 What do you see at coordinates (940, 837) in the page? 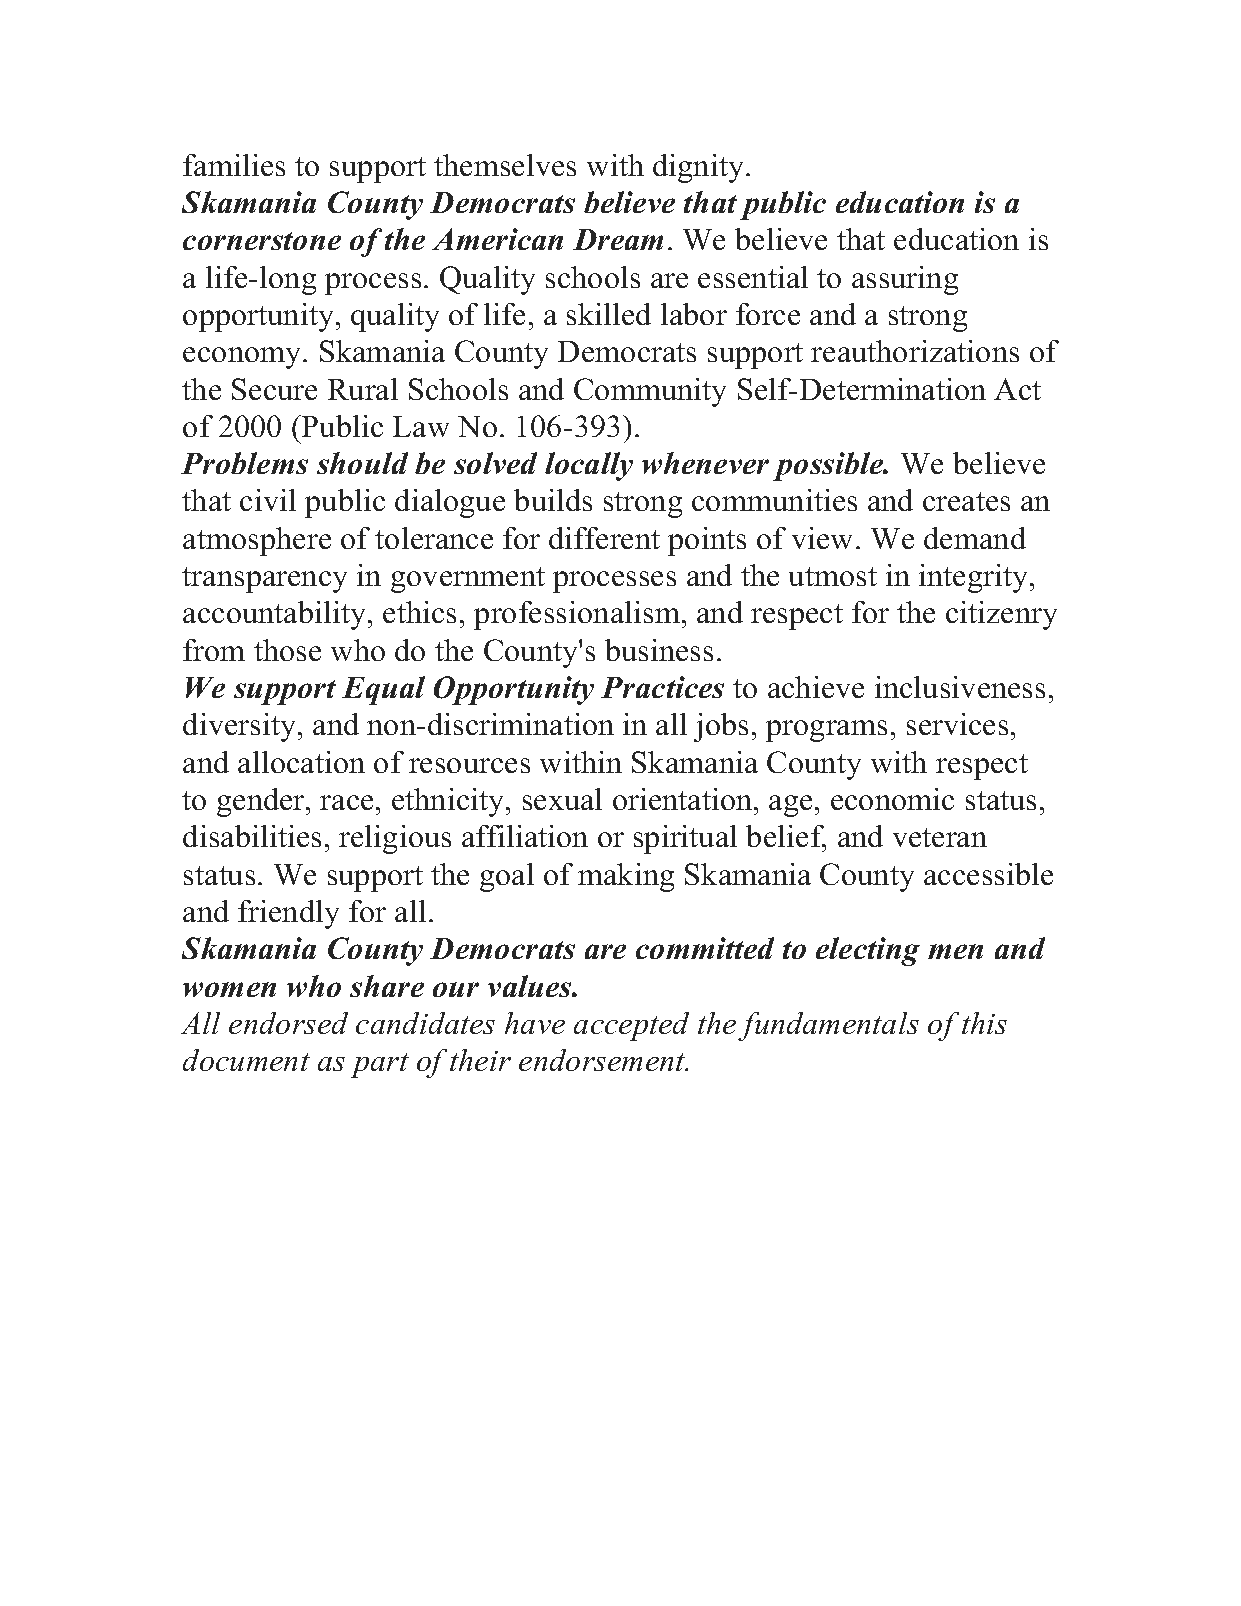
I see `veteran` at bounding box center [940, 837].
